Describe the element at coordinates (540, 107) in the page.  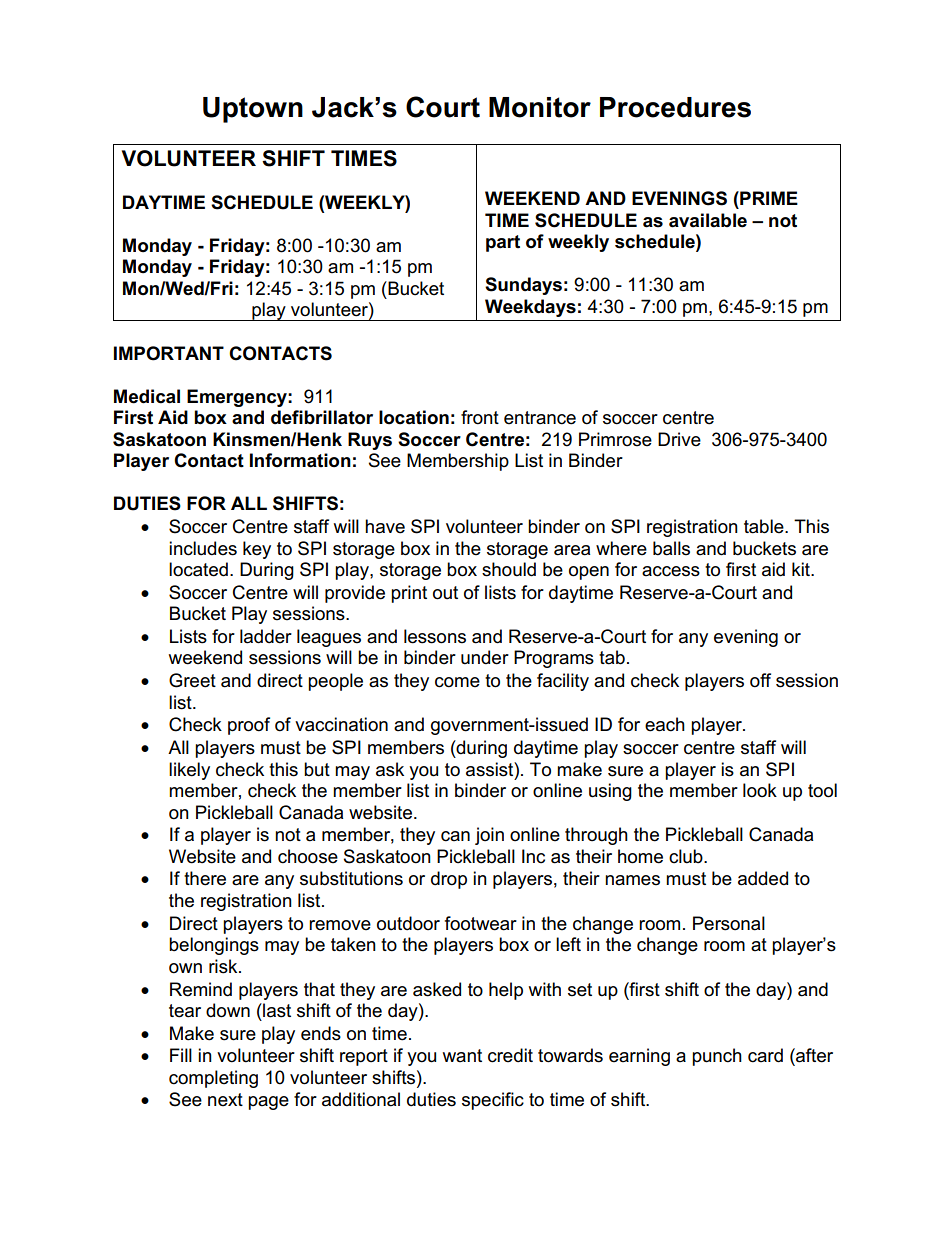
I see `Monitor` at that location.
